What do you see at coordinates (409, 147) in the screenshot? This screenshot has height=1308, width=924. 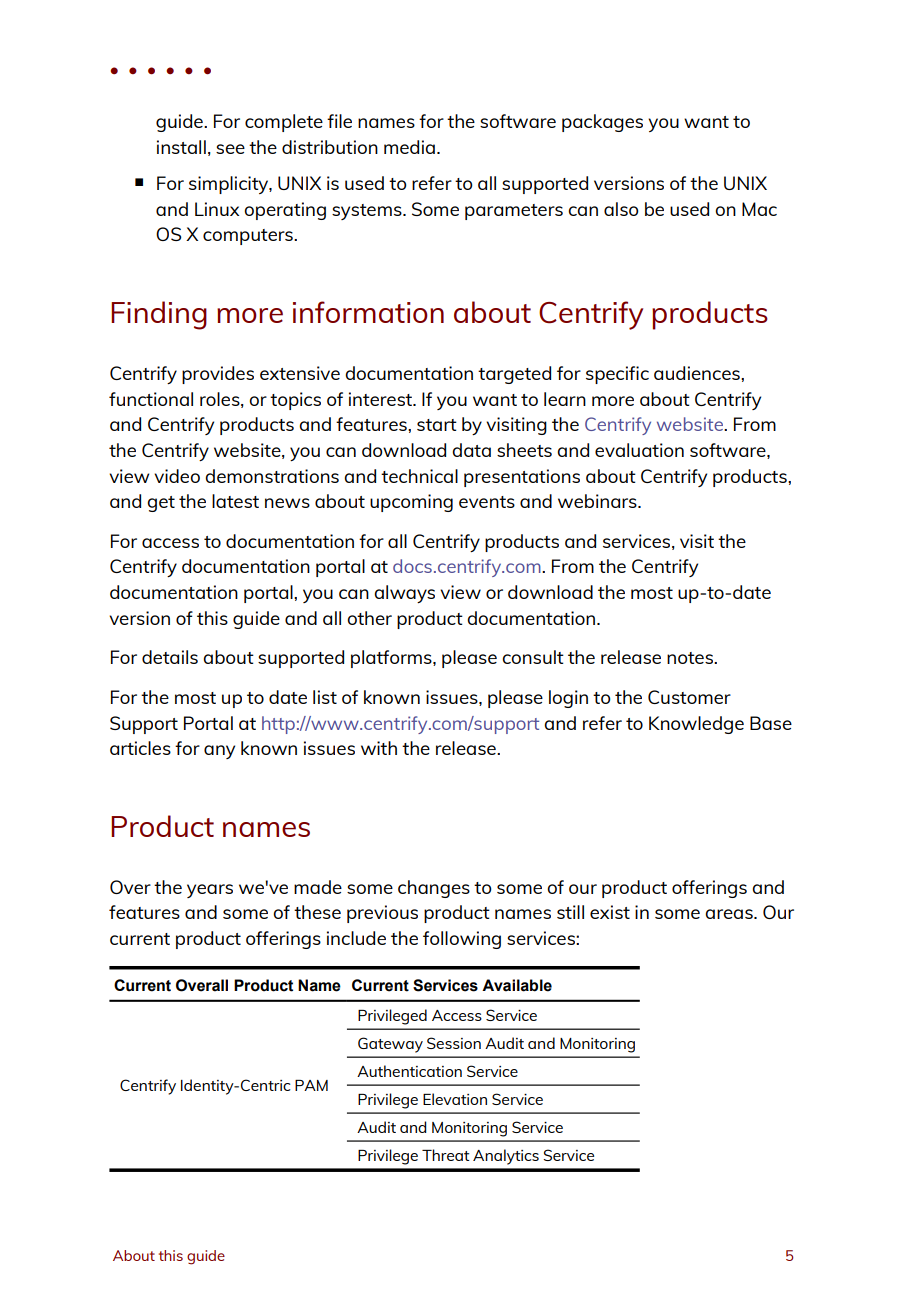 I see `media` at bounding box center [409, 147].
